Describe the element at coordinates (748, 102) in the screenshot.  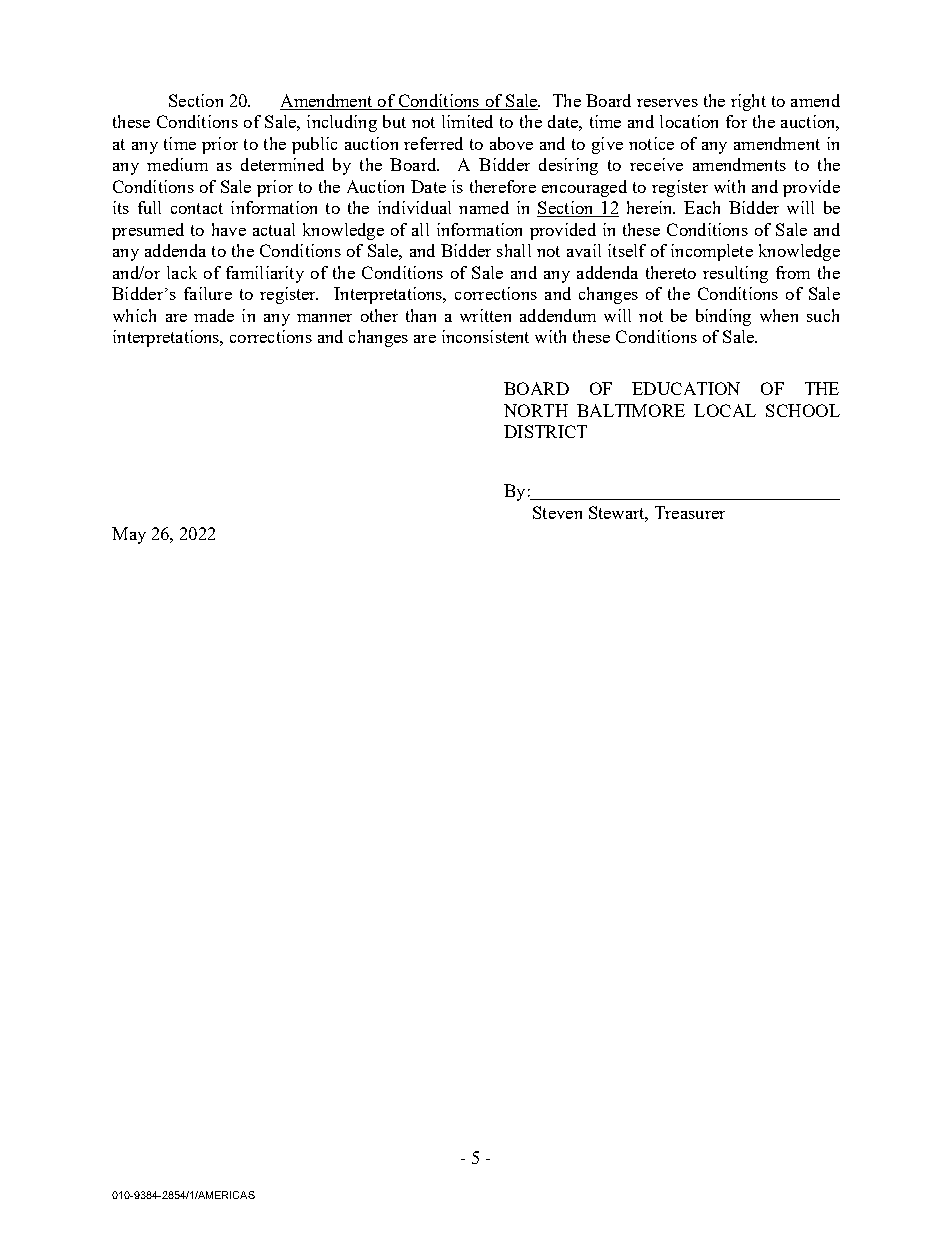
I see `right` at that location.
